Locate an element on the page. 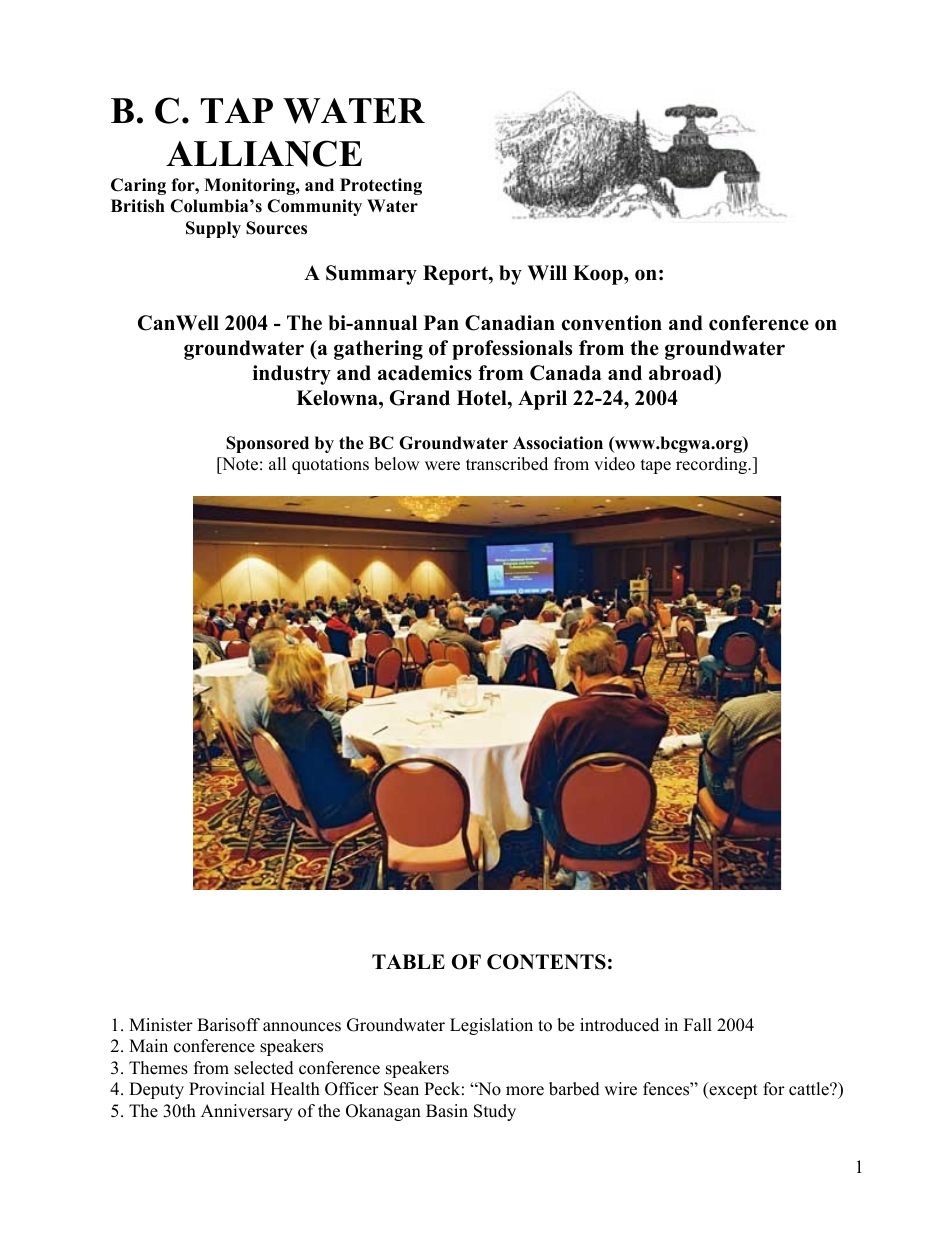  Sean is located at coordinates (401, 1089).
